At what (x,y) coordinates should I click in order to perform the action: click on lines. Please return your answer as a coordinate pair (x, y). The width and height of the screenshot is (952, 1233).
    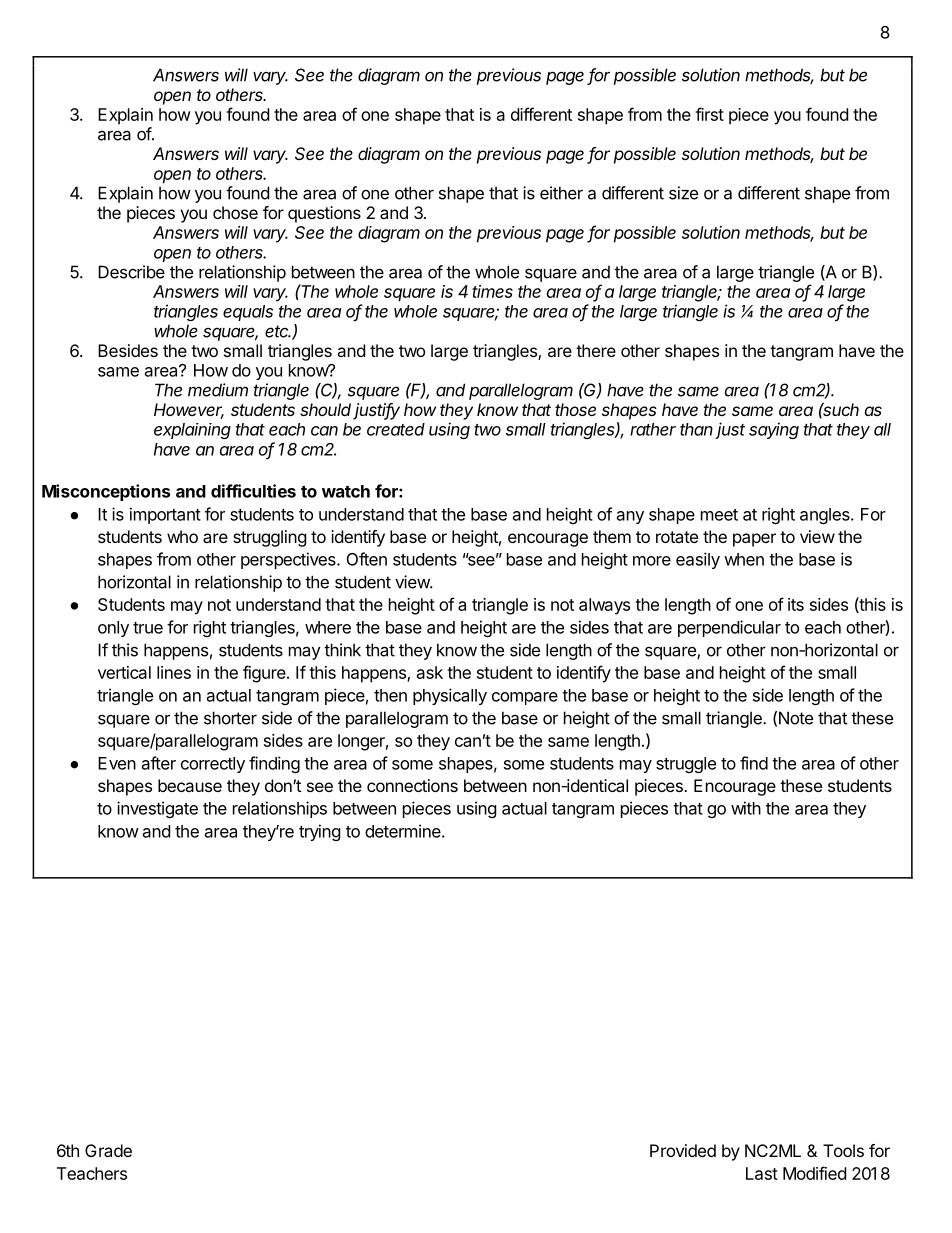
    Looking at the image, I should click on (174, 672).
